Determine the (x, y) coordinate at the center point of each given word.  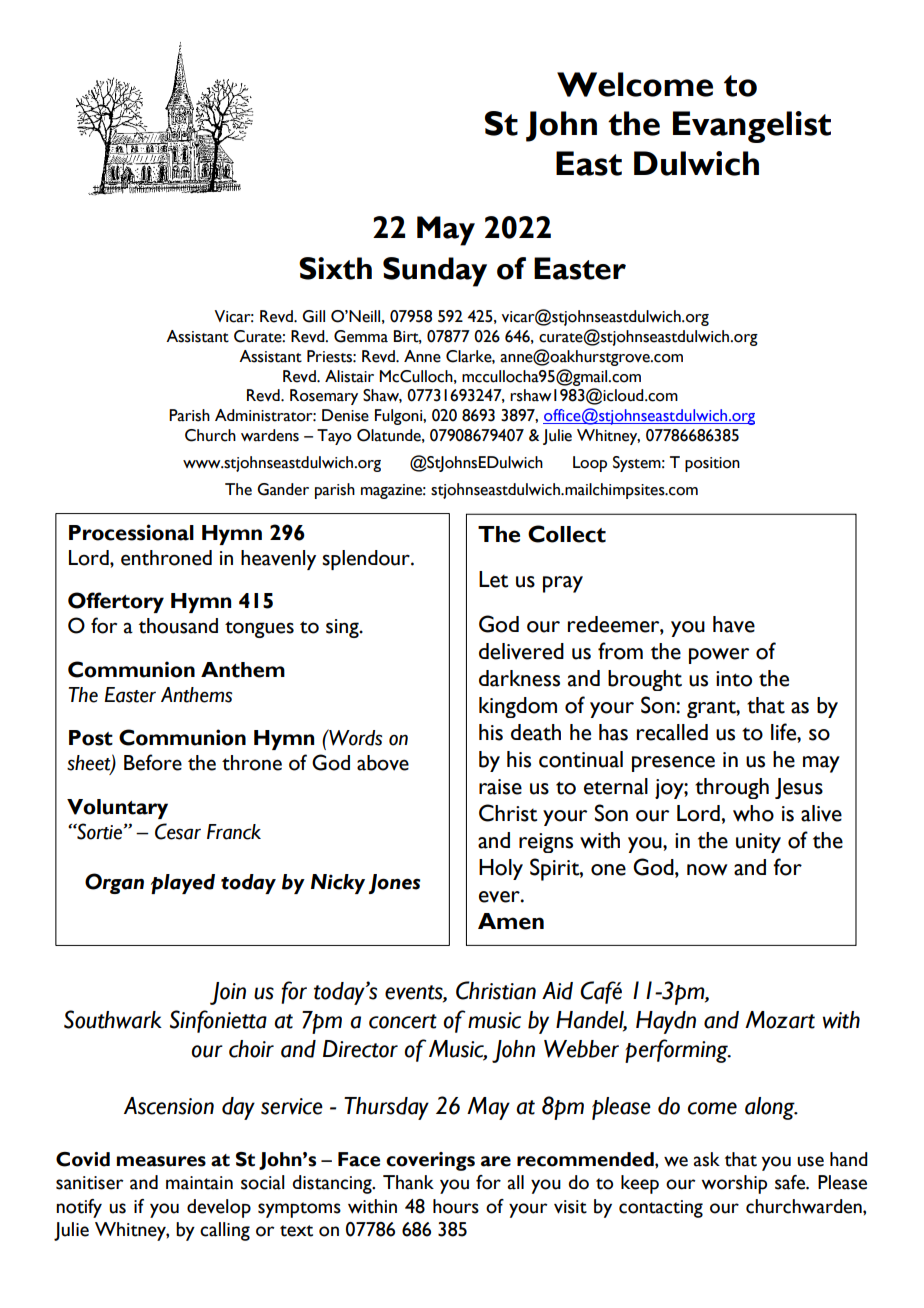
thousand (178, 626)
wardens (270, 435)
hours (456, 1206)
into (734, 679)
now (707, 870)
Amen (511, 921)
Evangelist (752, 127)
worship (734, 1184)
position (712, 464)
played (183, 884)
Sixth (335, 268)
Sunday (435, 272)
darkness (519, 678)
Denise (345, 415)
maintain (199, 1183)
